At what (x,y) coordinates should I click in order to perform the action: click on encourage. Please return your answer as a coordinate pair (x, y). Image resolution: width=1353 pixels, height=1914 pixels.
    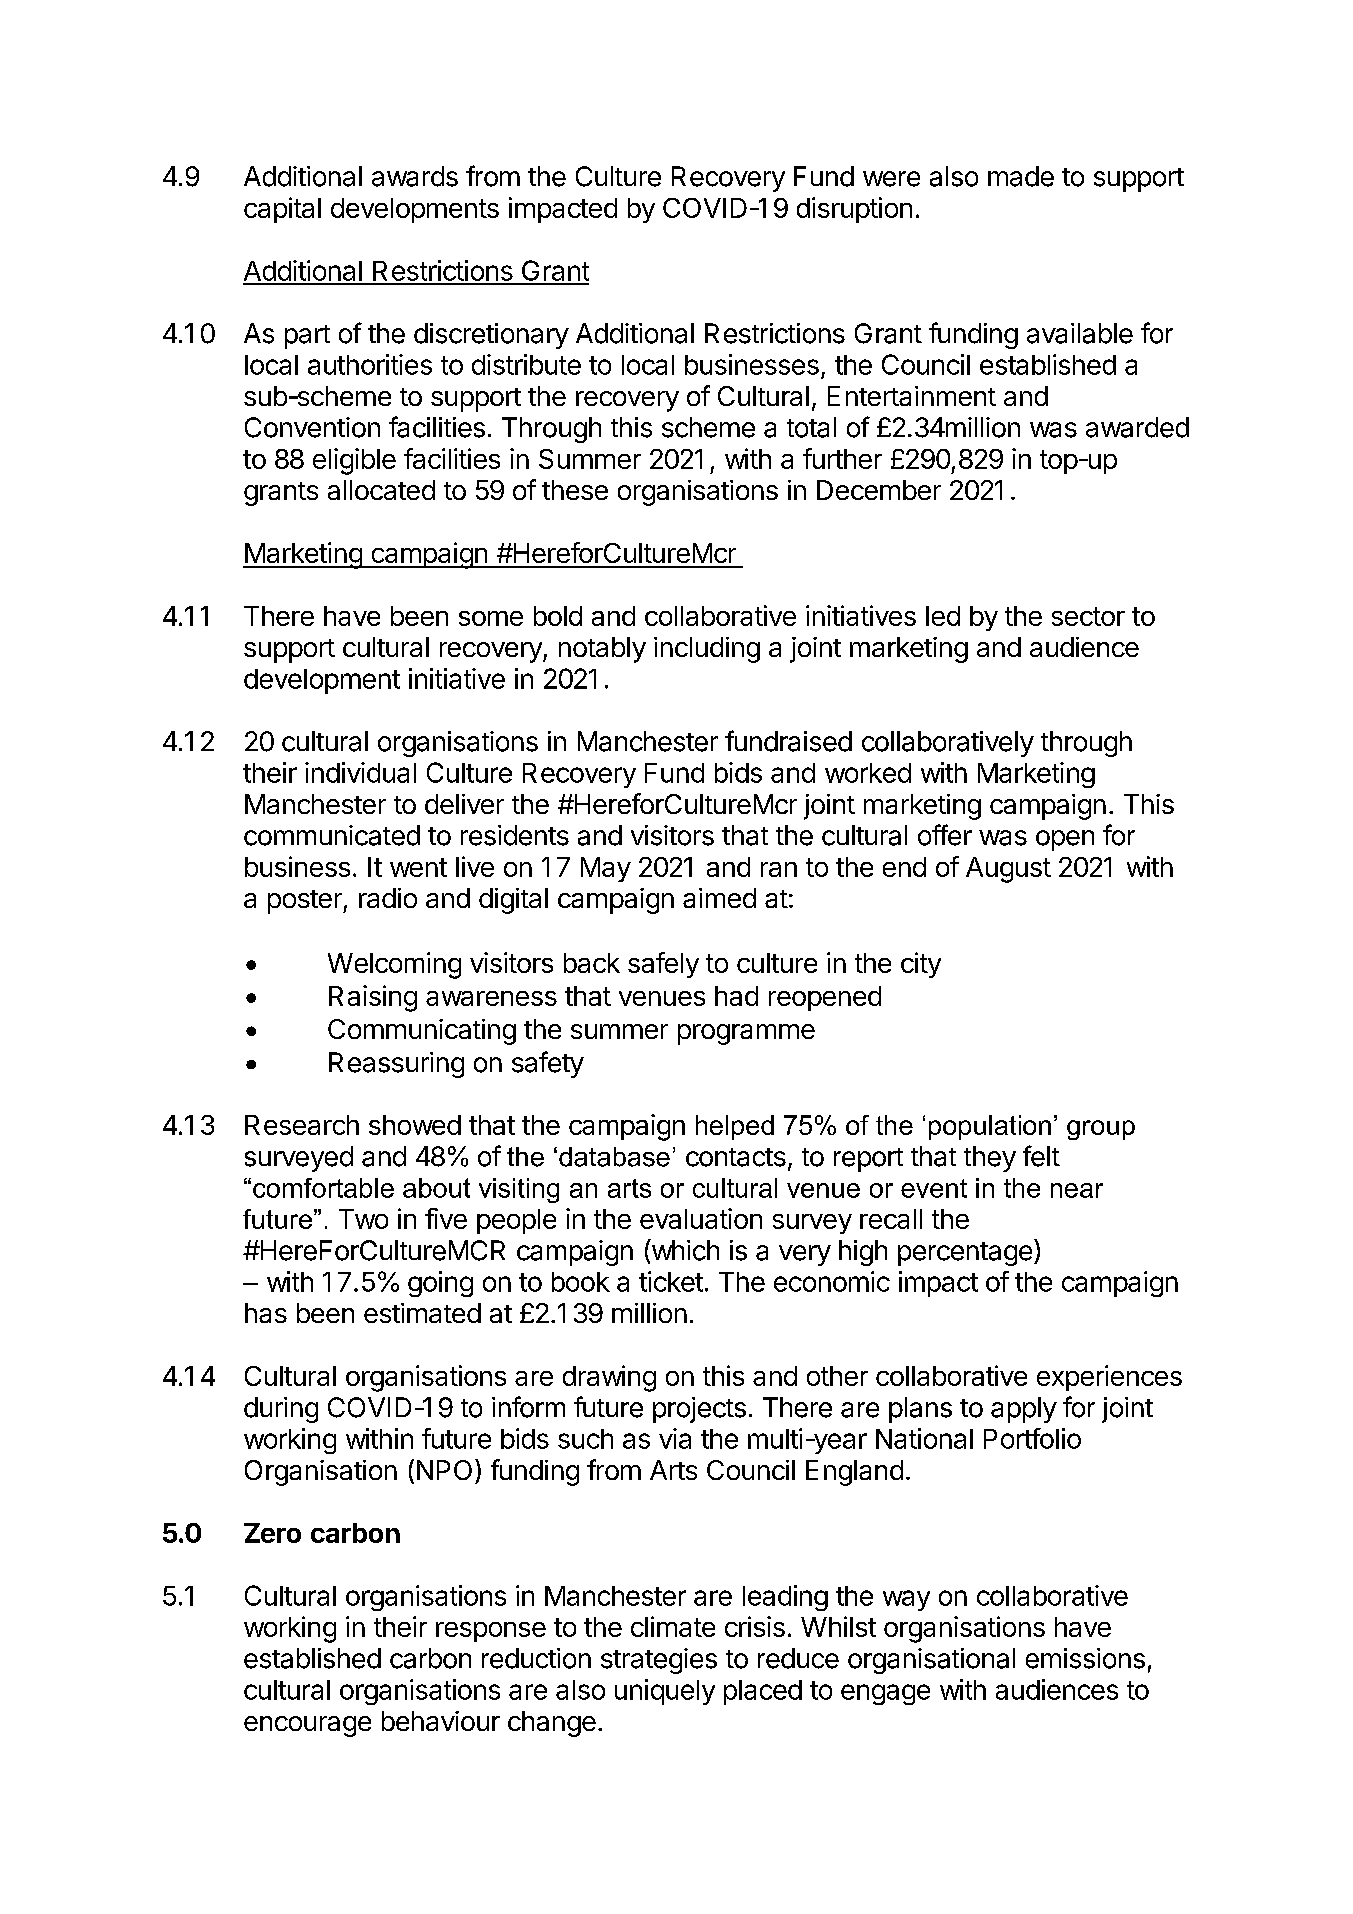
    Looking at the image, I should click on (307, 1726).
